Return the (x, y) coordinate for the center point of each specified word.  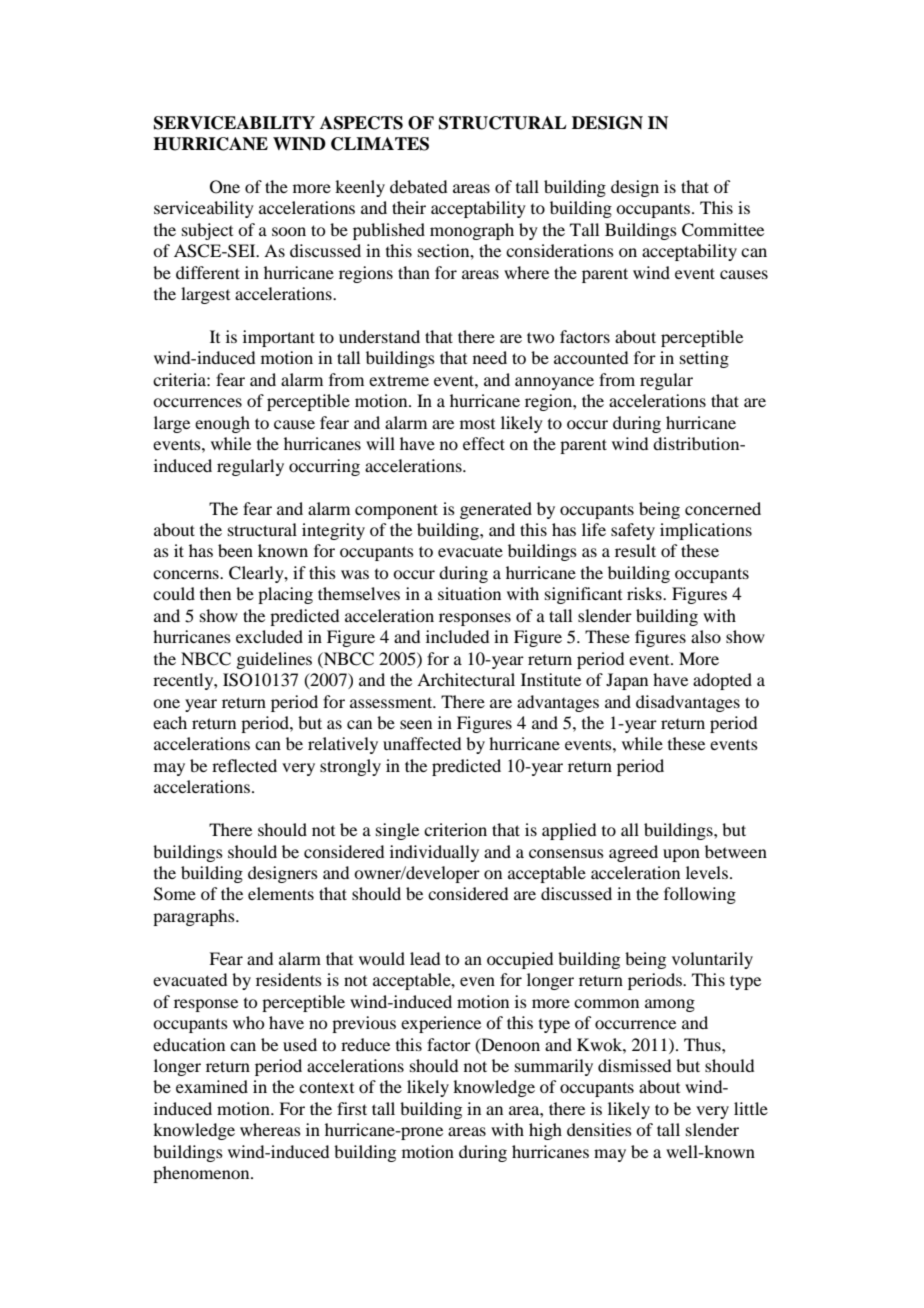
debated (418, 186)
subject (207, 231)
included (457, 636)
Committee (723, 230)
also (706, 636)
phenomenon (202, 1174)
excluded (269, 636)
